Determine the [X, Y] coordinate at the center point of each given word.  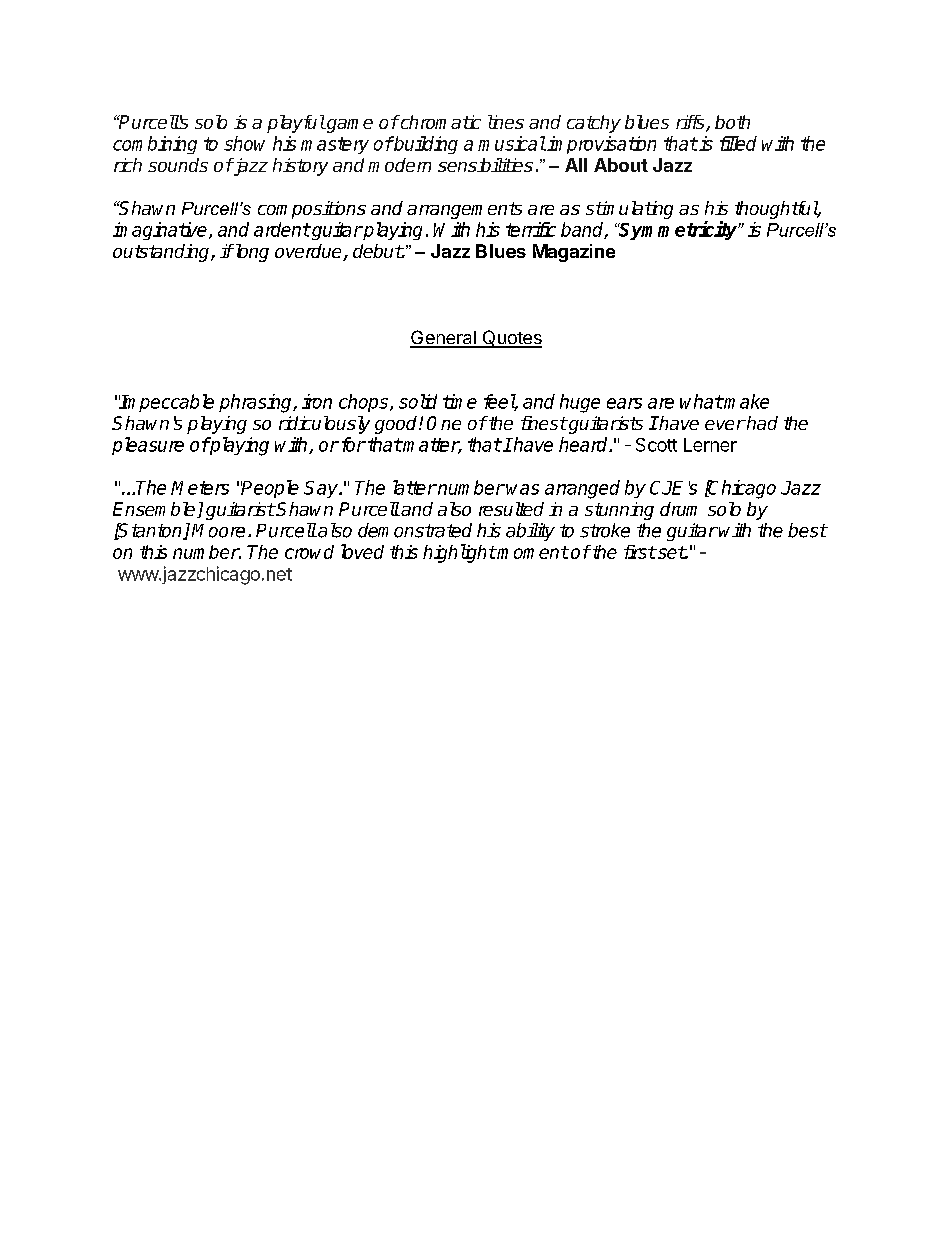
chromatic [439, 122]
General [444, 338]
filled [738, 143]
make [746, 401]
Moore [218, 531]
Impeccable [166, 403]
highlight [459, 553]
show [244, 143]
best [807, 530]
